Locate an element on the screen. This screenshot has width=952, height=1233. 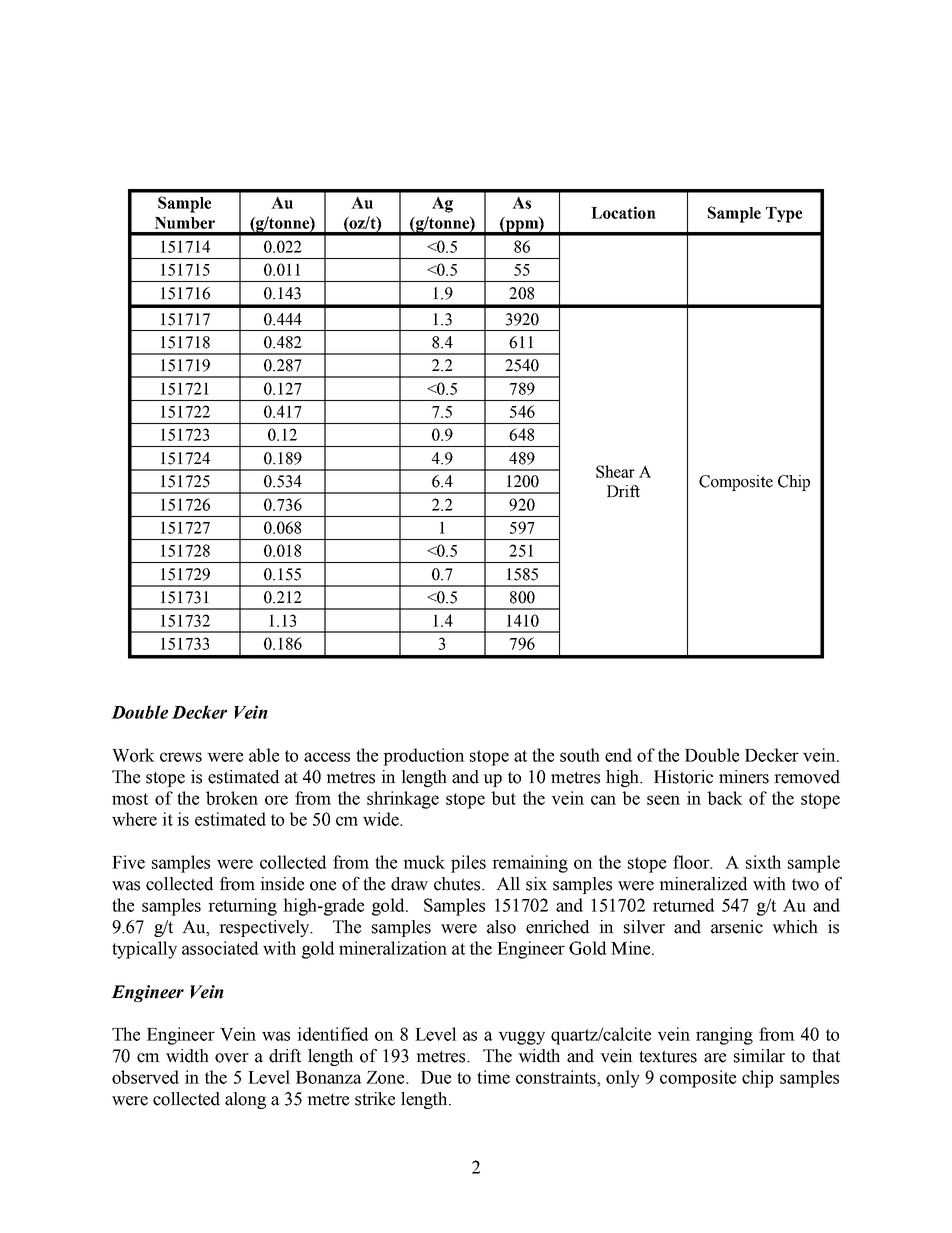
crews is located at coordinates (181, 757).
